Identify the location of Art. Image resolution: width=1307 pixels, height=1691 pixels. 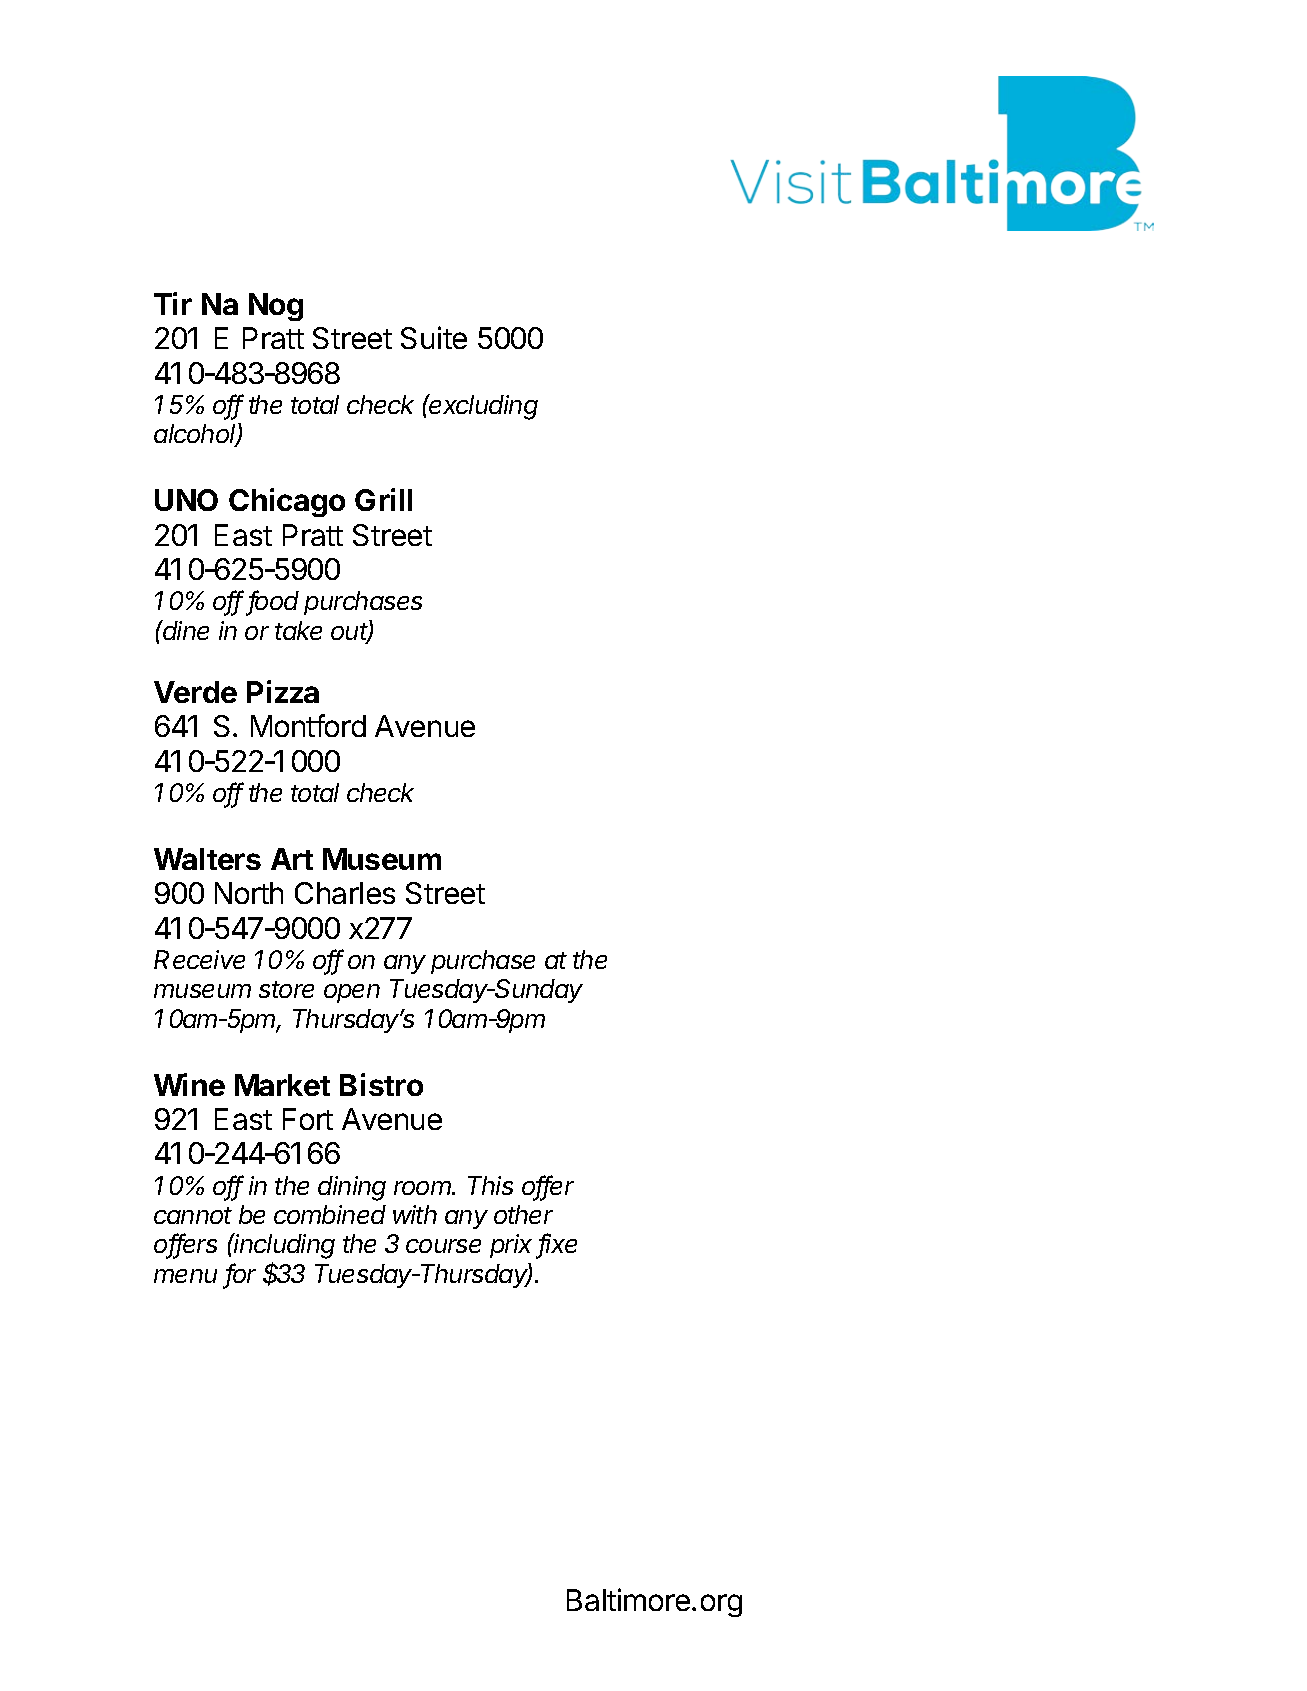
(292, 859).
